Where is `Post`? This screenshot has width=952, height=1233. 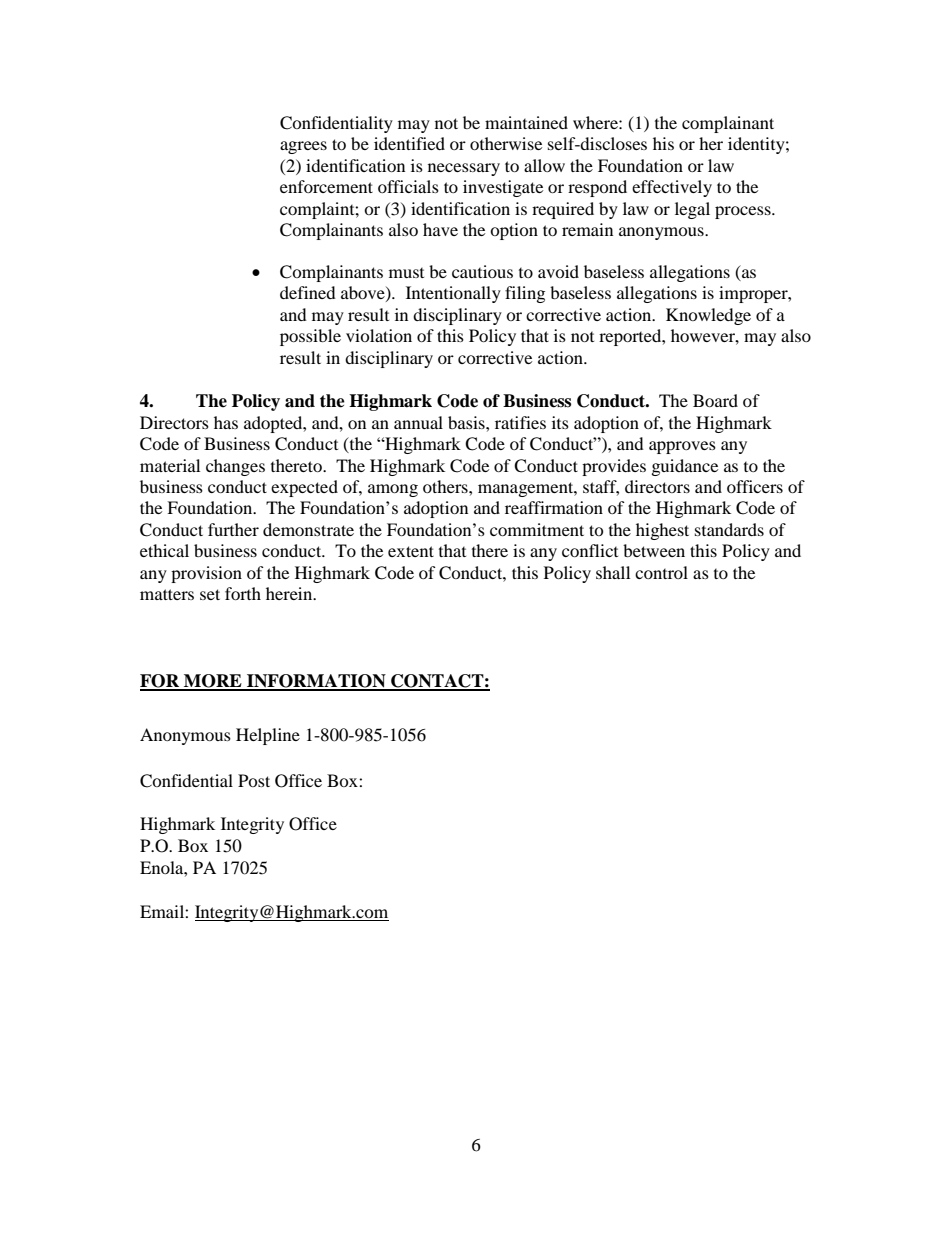
Post is located at coordinates (254, 780).
